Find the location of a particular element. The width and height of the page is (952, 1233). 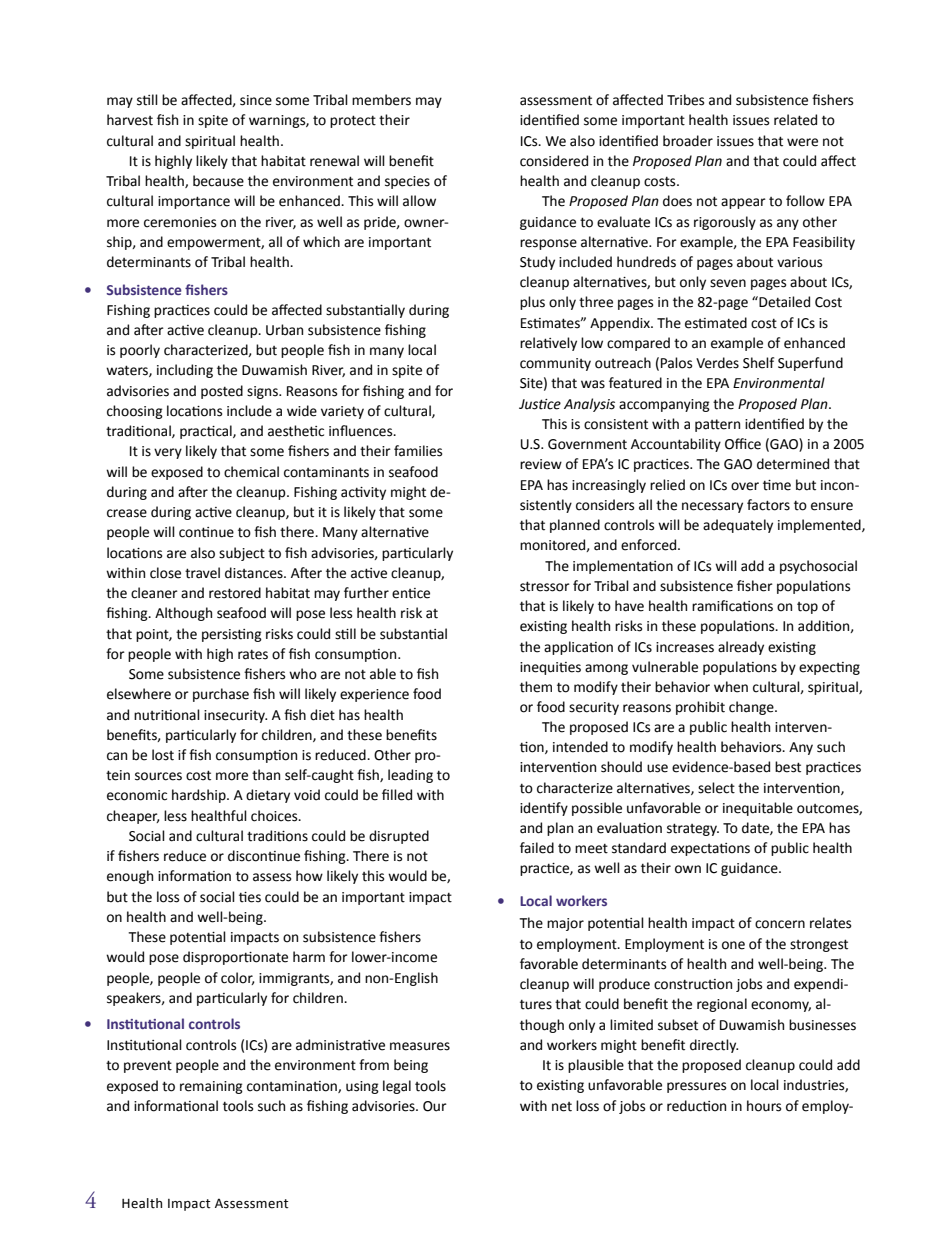

entice is located at coordinates (411, 593).
